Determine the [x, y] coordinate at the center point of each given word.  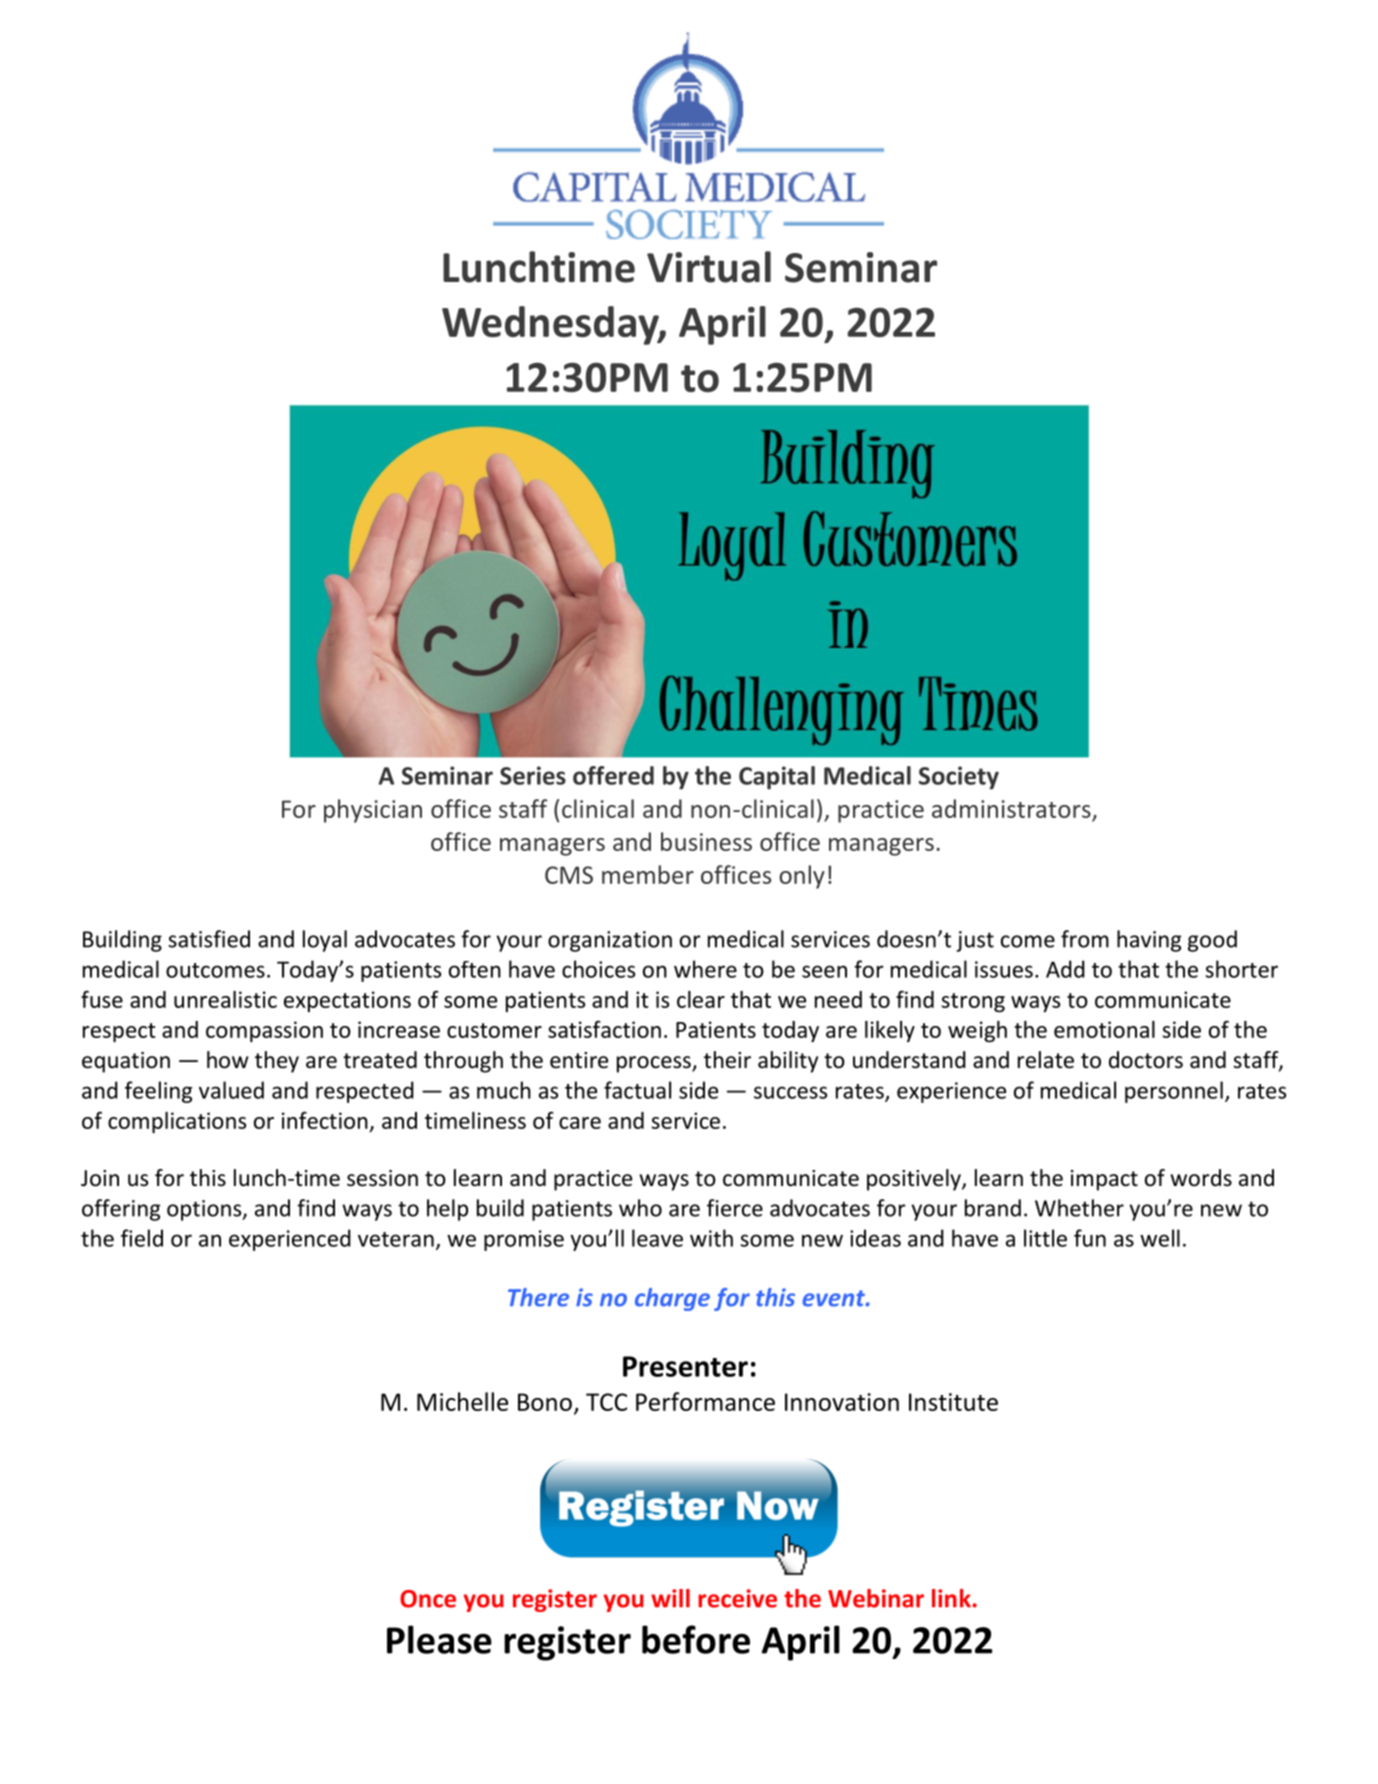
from [1085, 939]
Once [428, 1599]
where [705, 969]
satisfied [209, 939]
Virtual [709, 267]
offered [613, 775]
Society [959, 778]
